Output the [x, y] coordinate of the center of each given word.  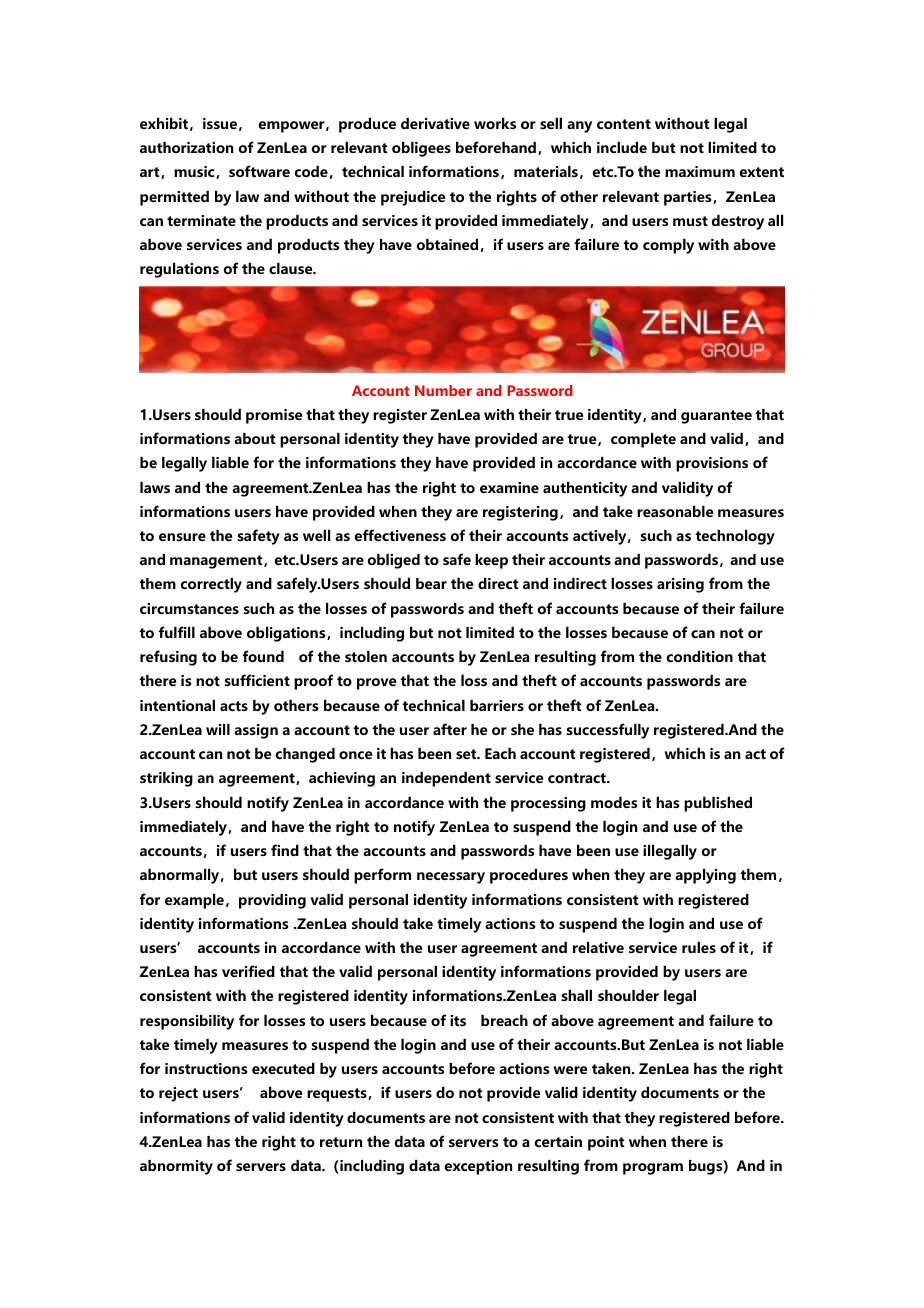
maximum [700, 171]
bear [431, 583]
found [263, 656]
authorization [186, 147]
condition [700, 656]
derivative [435, 123]
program [653, 1169]
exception [478, 1167]
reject [178, 1094]
